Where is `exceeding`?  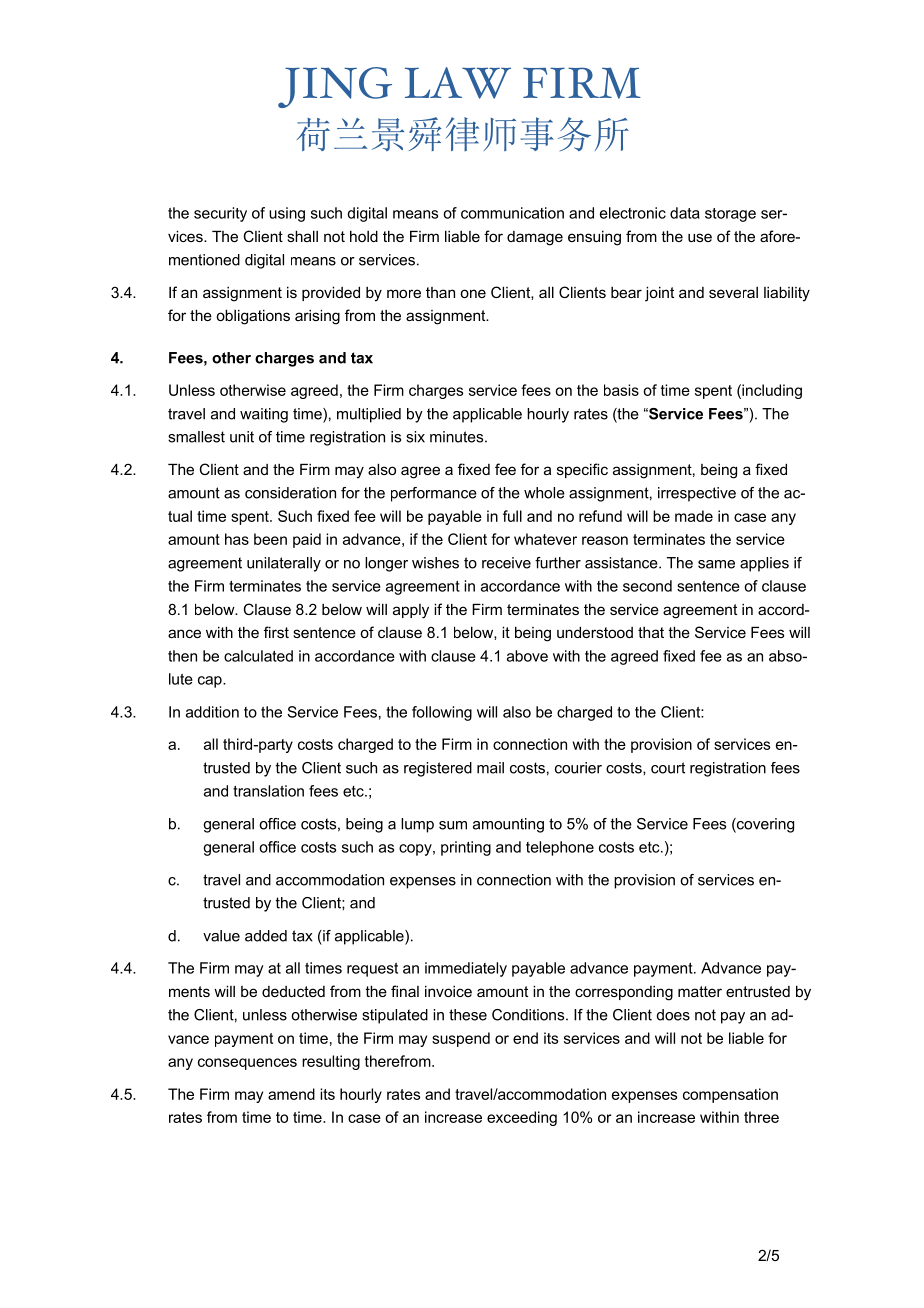 exceeding is located at coordinates (522, 1118).
